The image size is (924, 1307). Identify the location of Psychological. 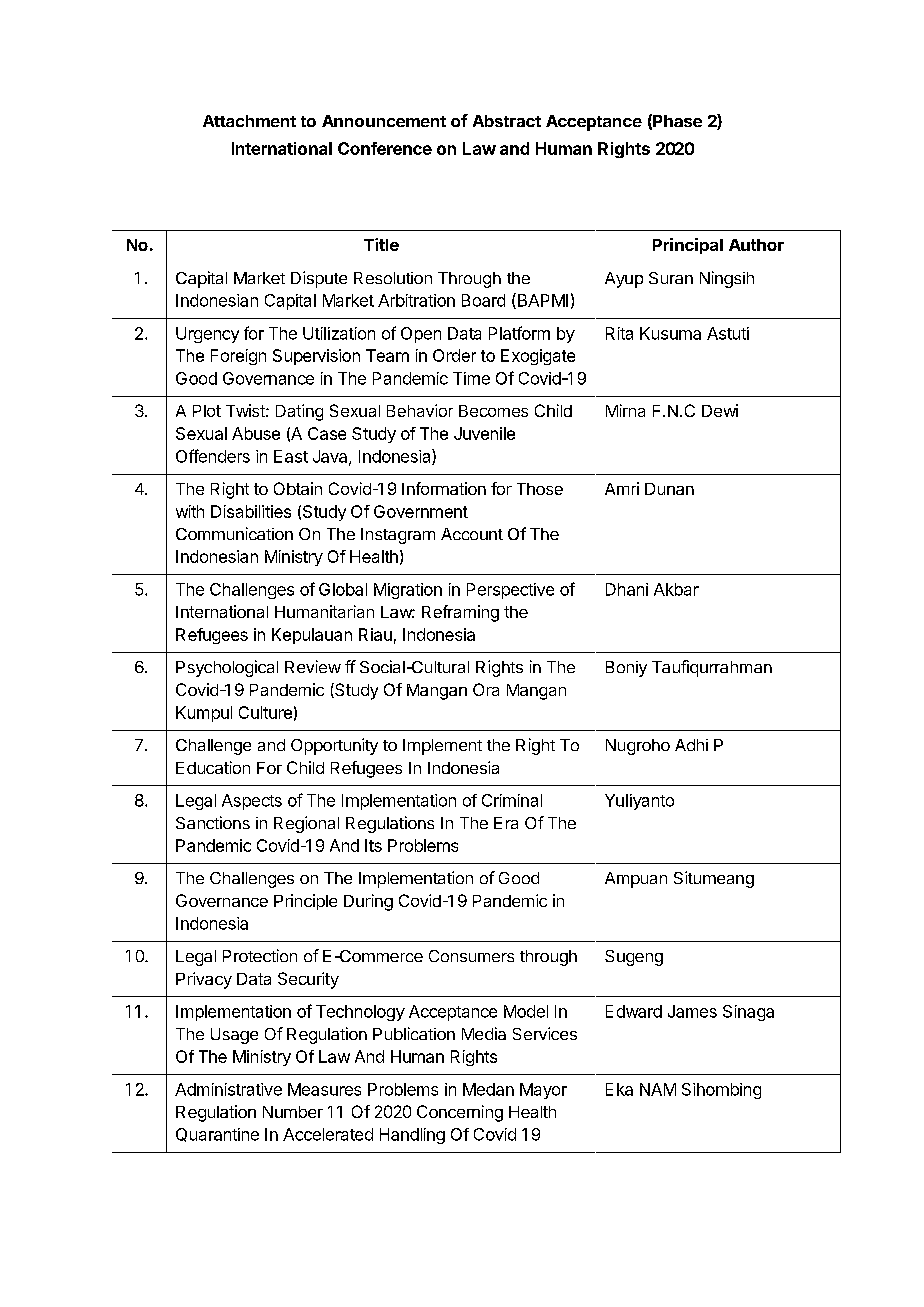
(227, 668).
